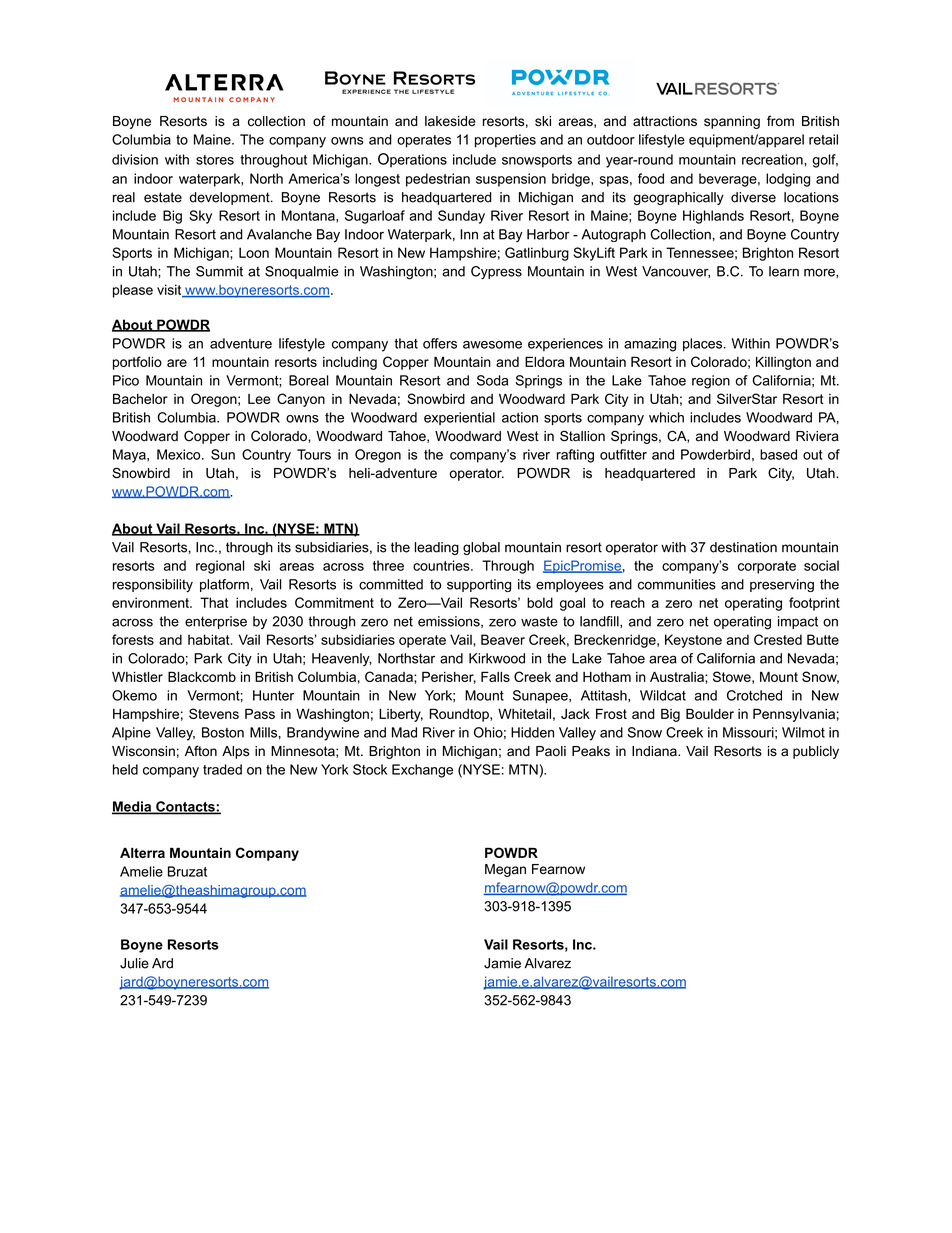 This screenshot has height=1233, width=952. Describe the element at coordinates (666, 417) in the screenshot. I see `which` at that location.
